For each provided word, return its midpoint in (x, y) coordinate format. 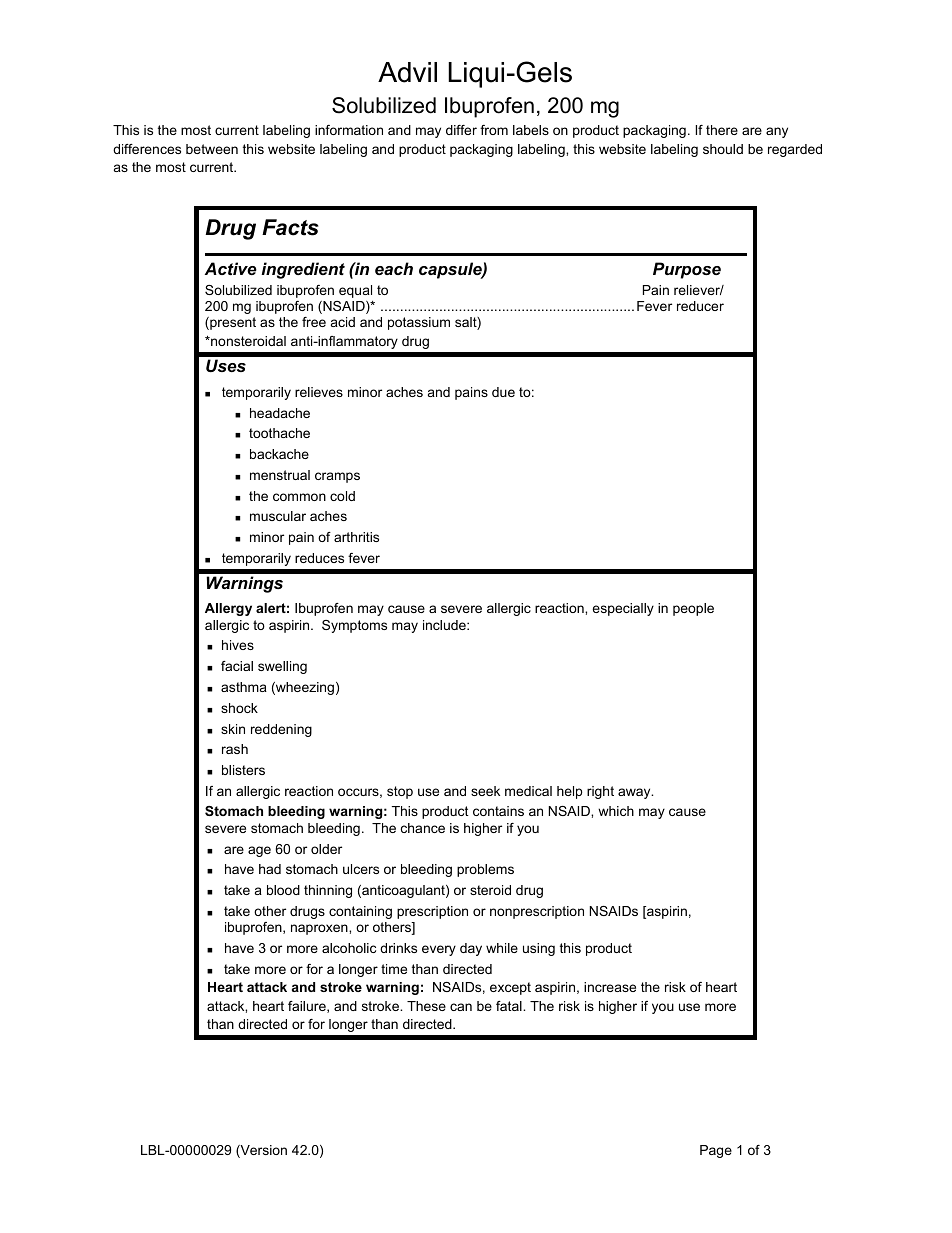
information (349, 130)
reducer (700, 306)
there (722, 130)
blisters (243, 770)
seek (485, 791)
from (494, 130)
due (503, 392)
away (635, 793)
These (426, 1006)
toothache (279, 433)
